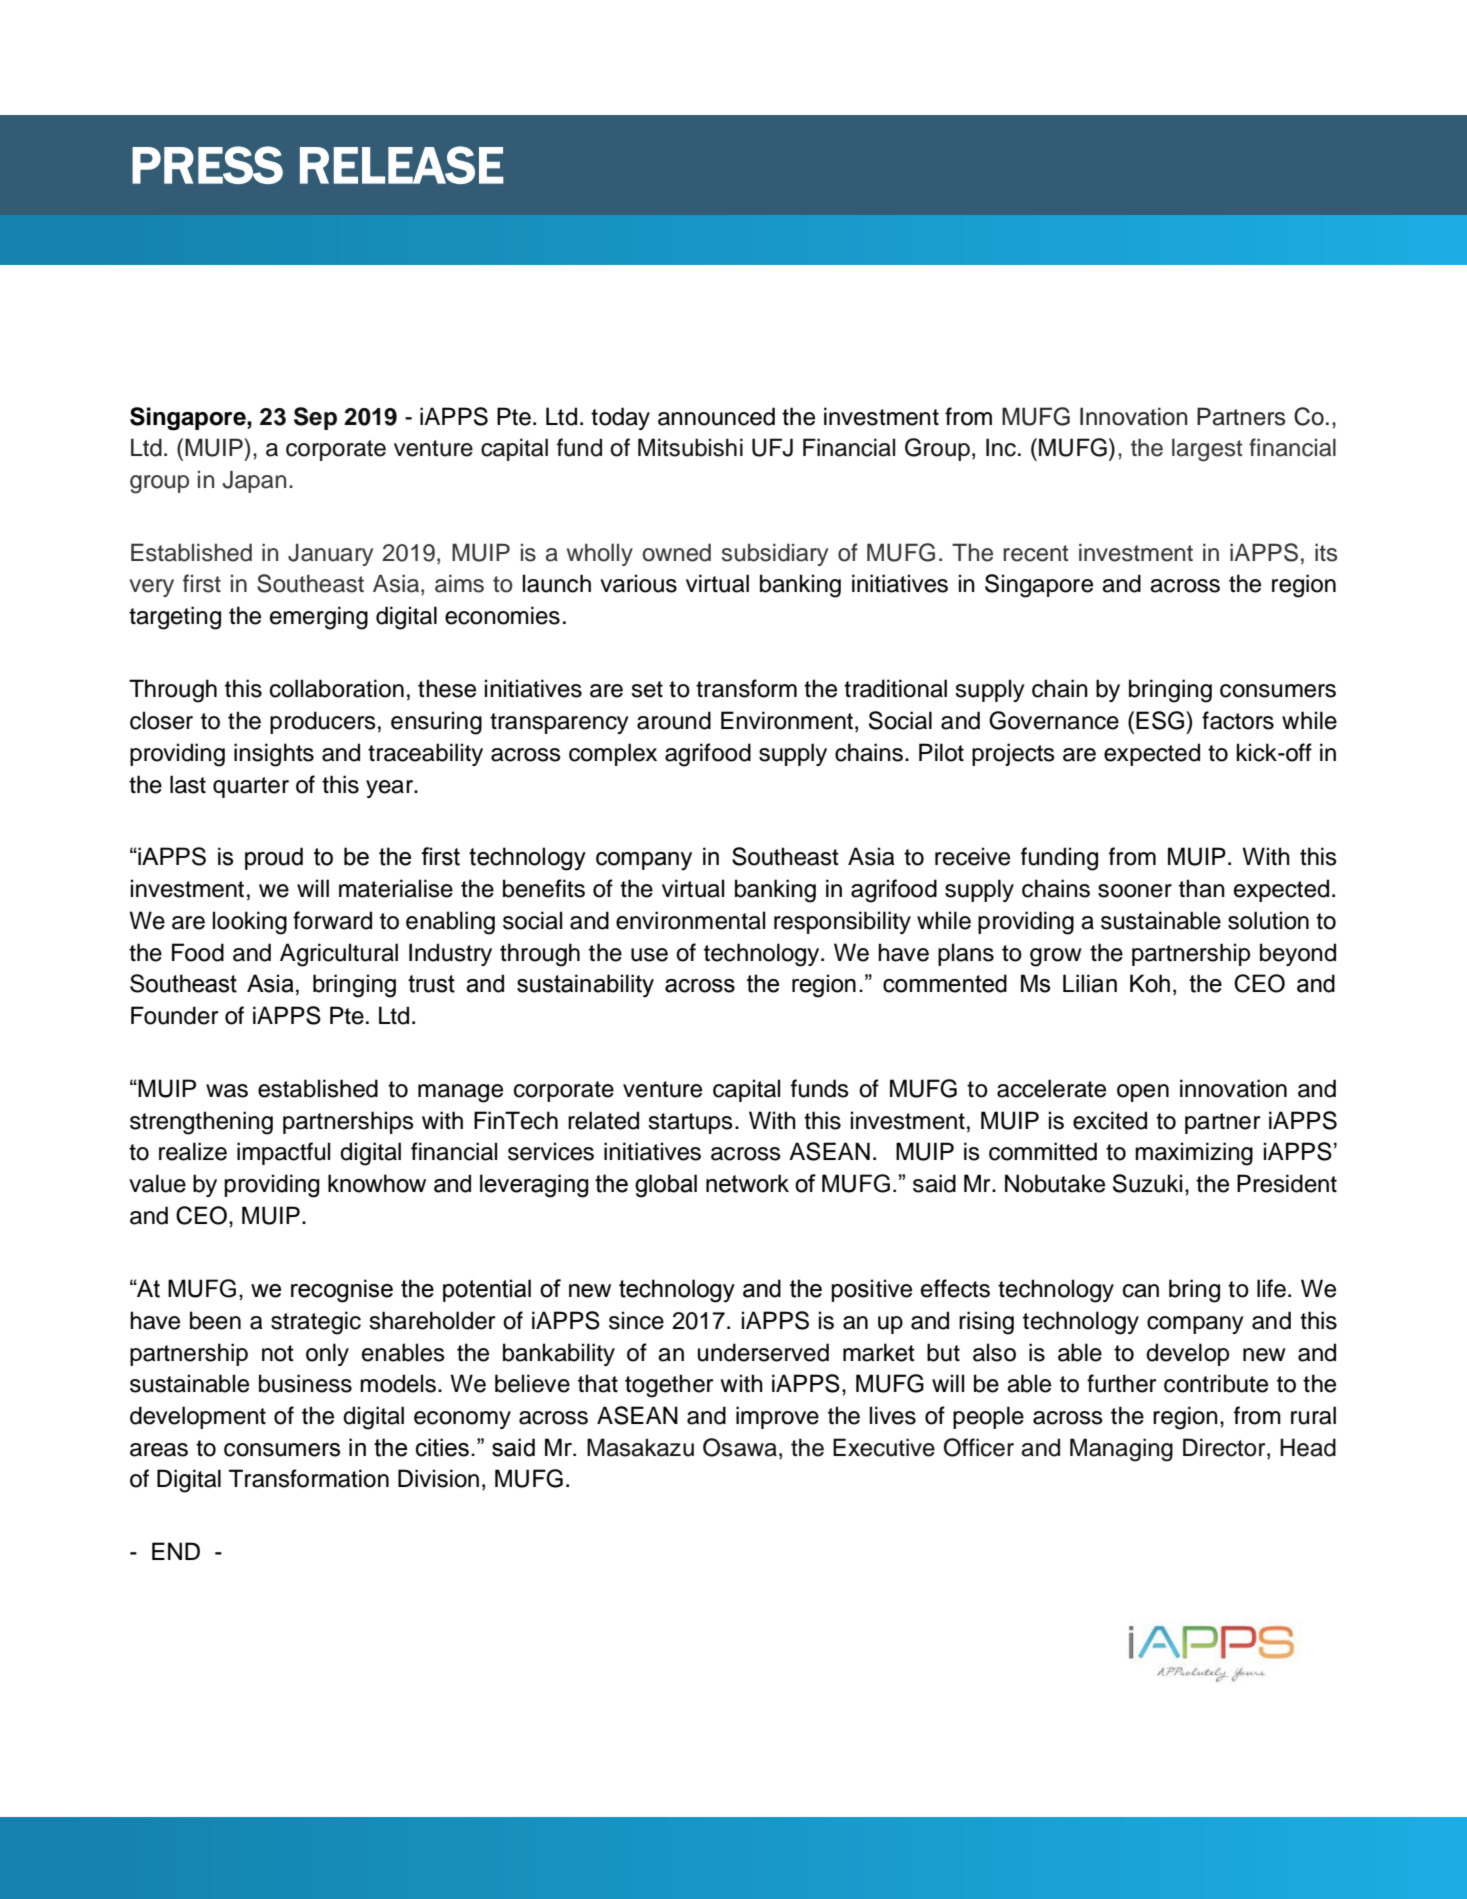 The height and width of the screenshot is (1899, 1467). What do you see at coordinates (207, 165) in the screenshot?
I see `PRESS` at bounding box center [207, 165].
